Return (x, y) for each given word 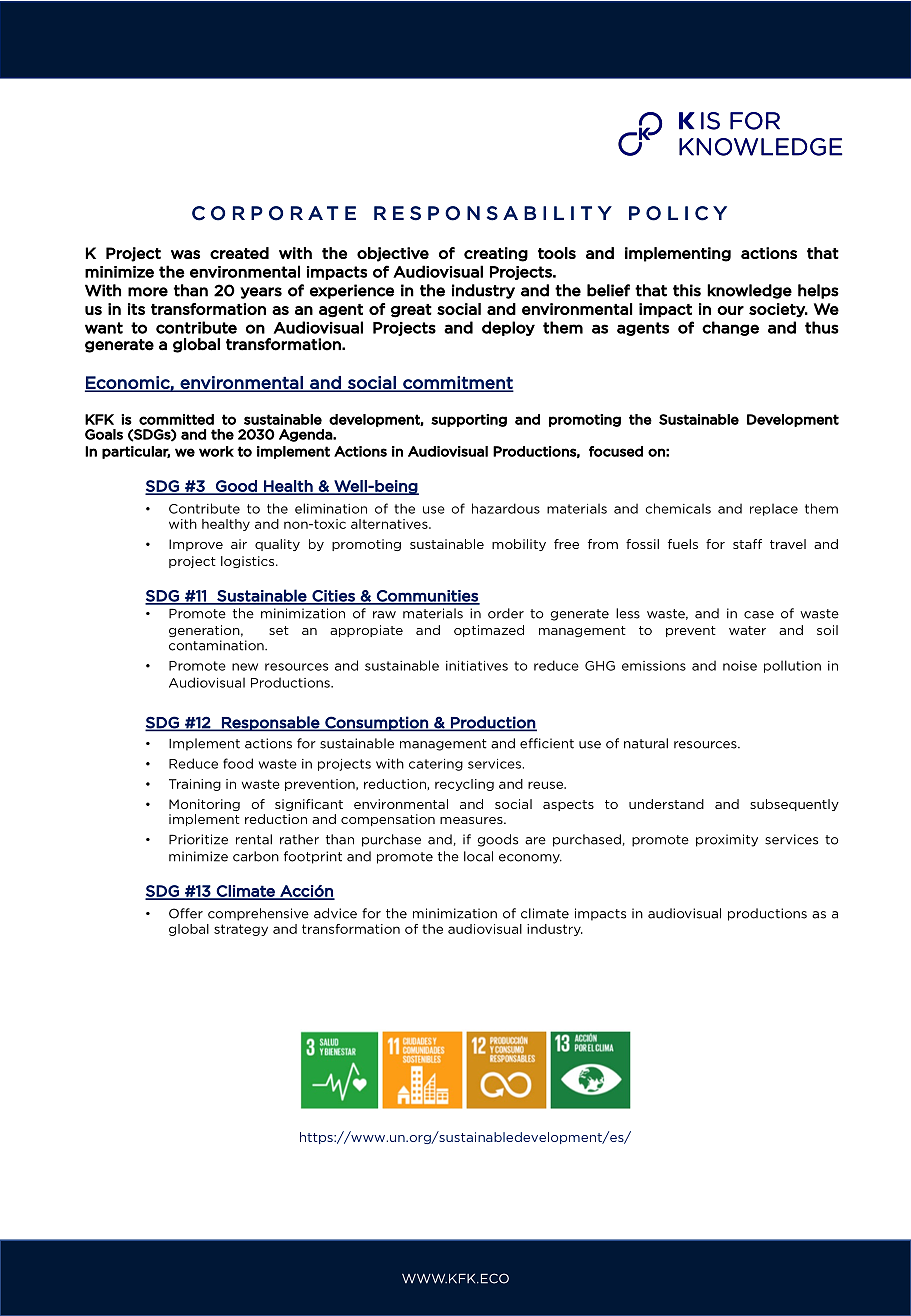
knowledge (749, 291)
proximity (727, 840)
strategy (241, 930)
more (148, 292)
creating (496, 254)
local (478, 856)
